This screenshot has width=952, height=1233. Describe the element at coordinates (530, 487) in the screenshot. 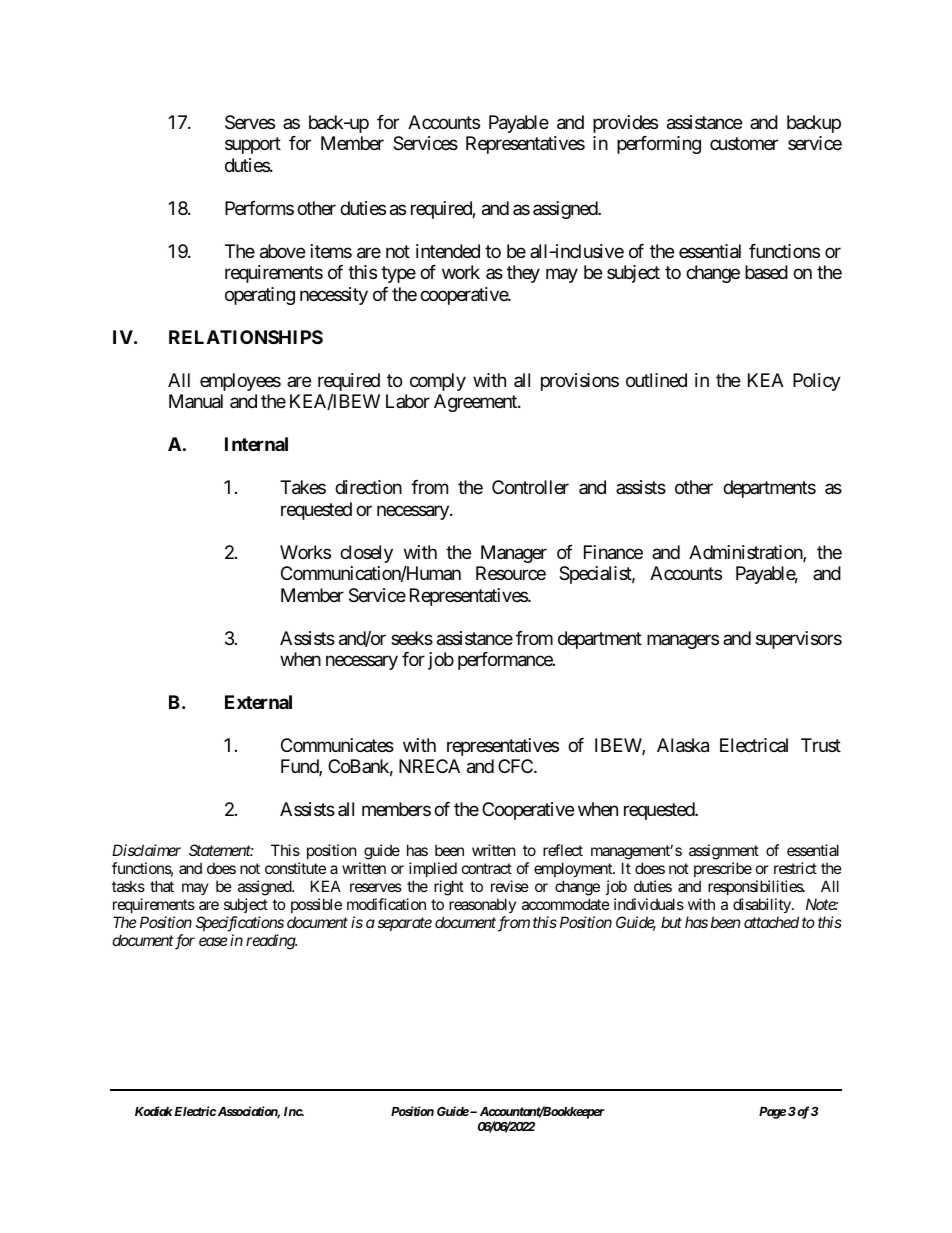

I see `Controller` at that location.
